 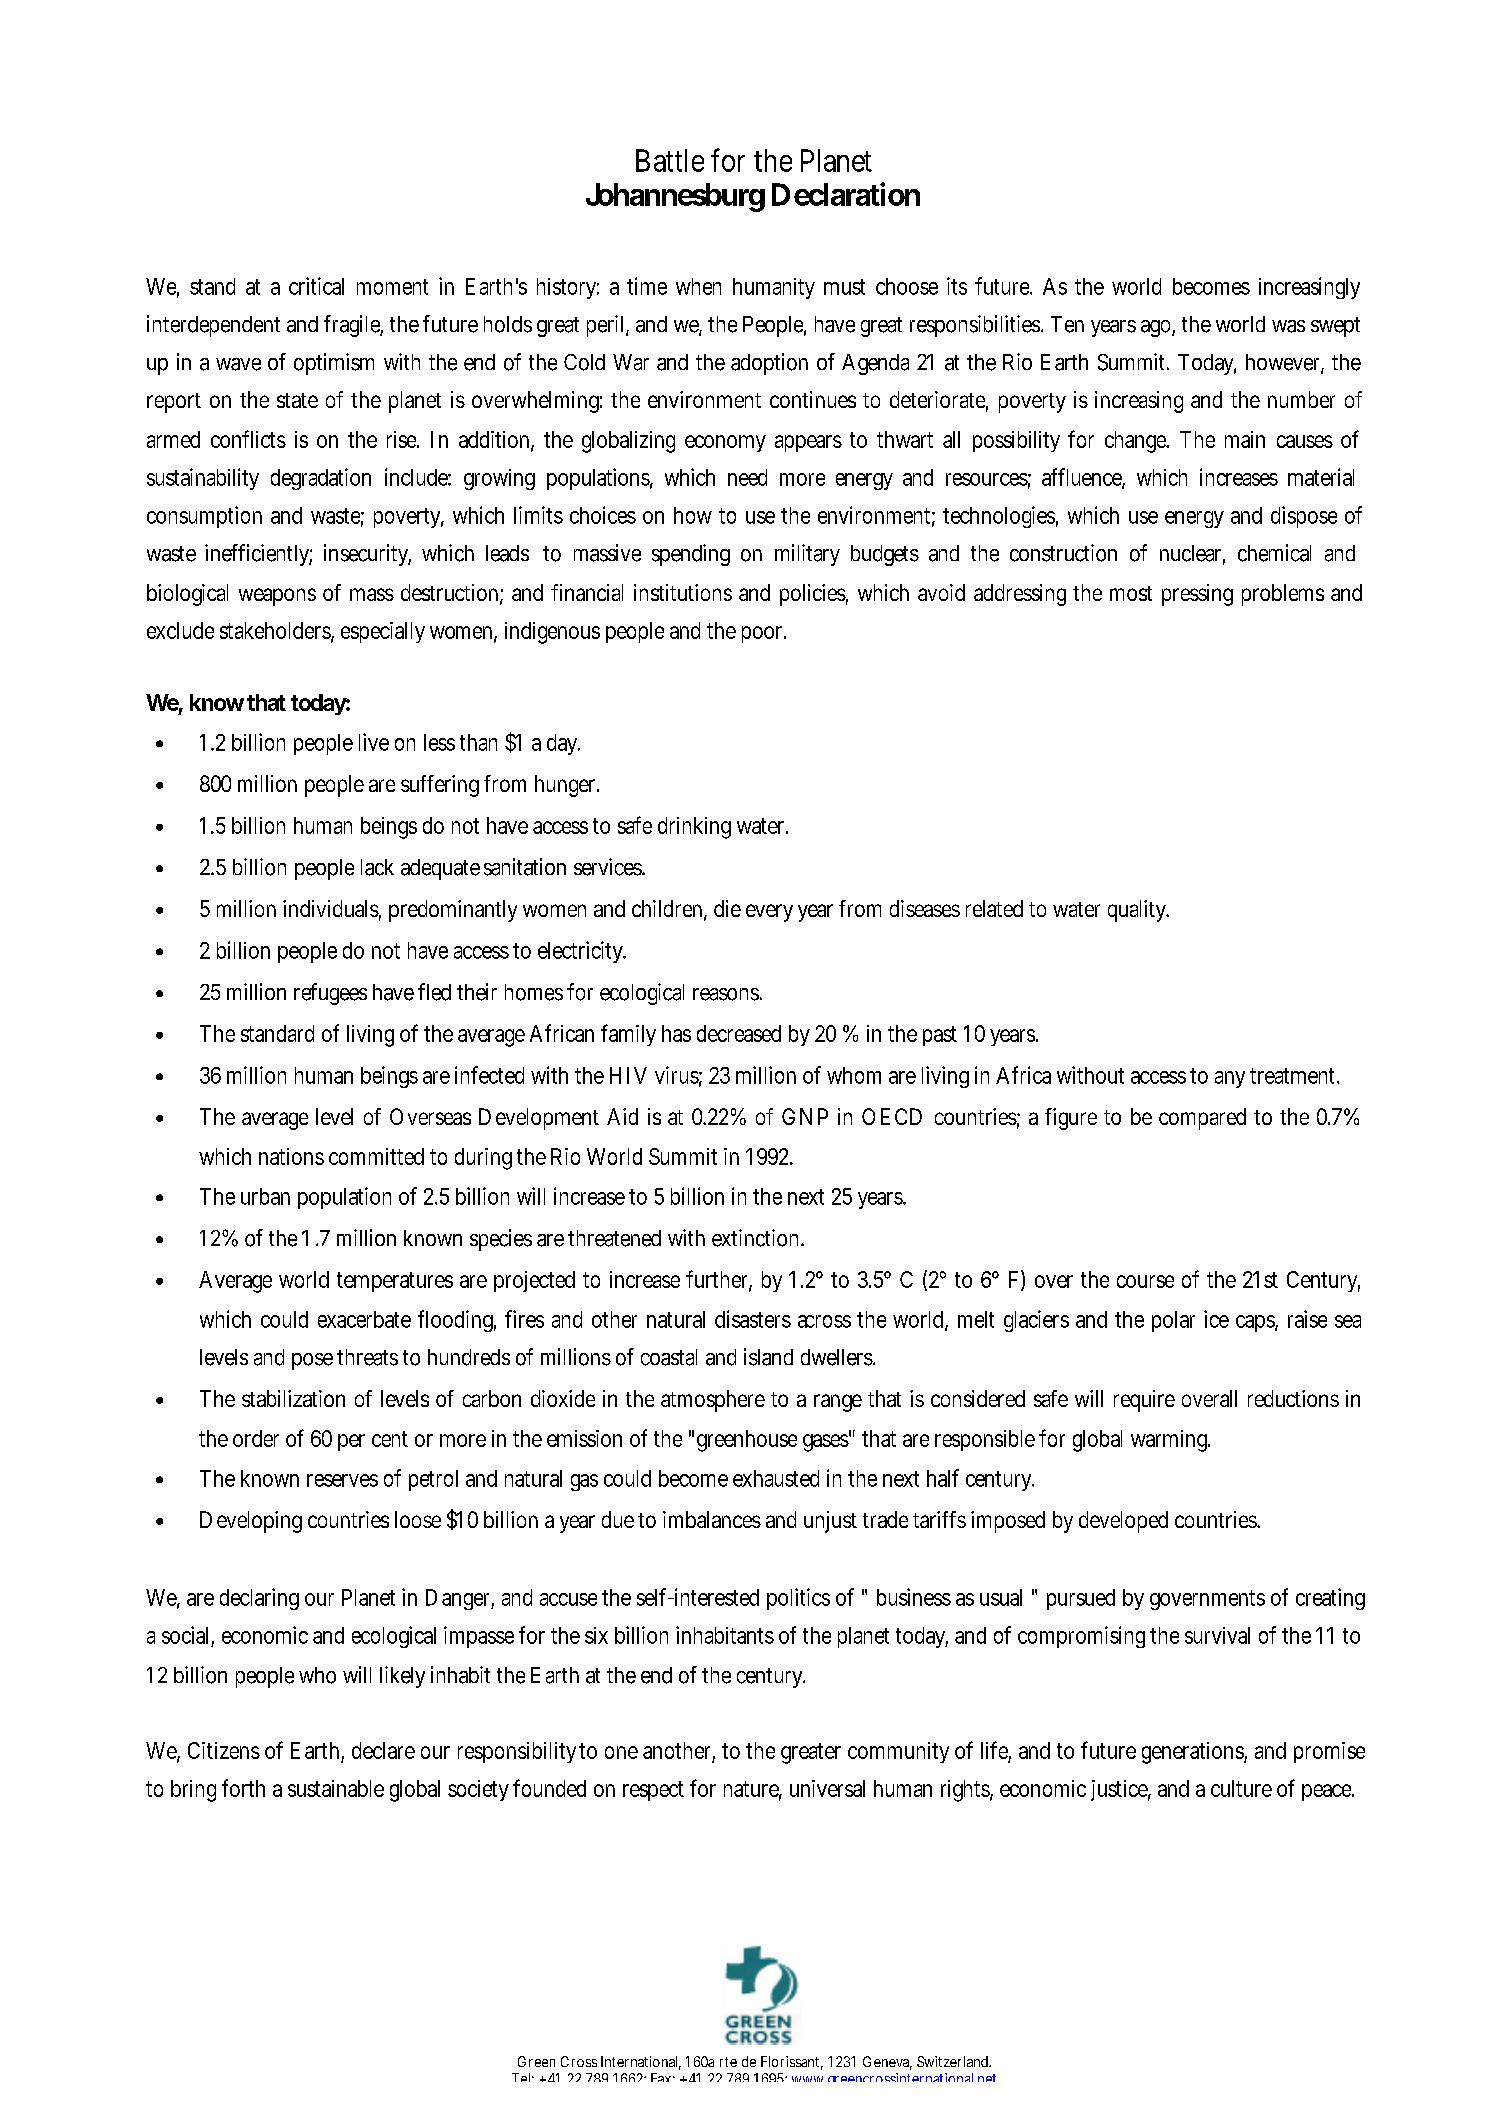 What do you see at coordinates (522, 2077) in the image?
I see `Tel` at bounding box center [522, 2077].
